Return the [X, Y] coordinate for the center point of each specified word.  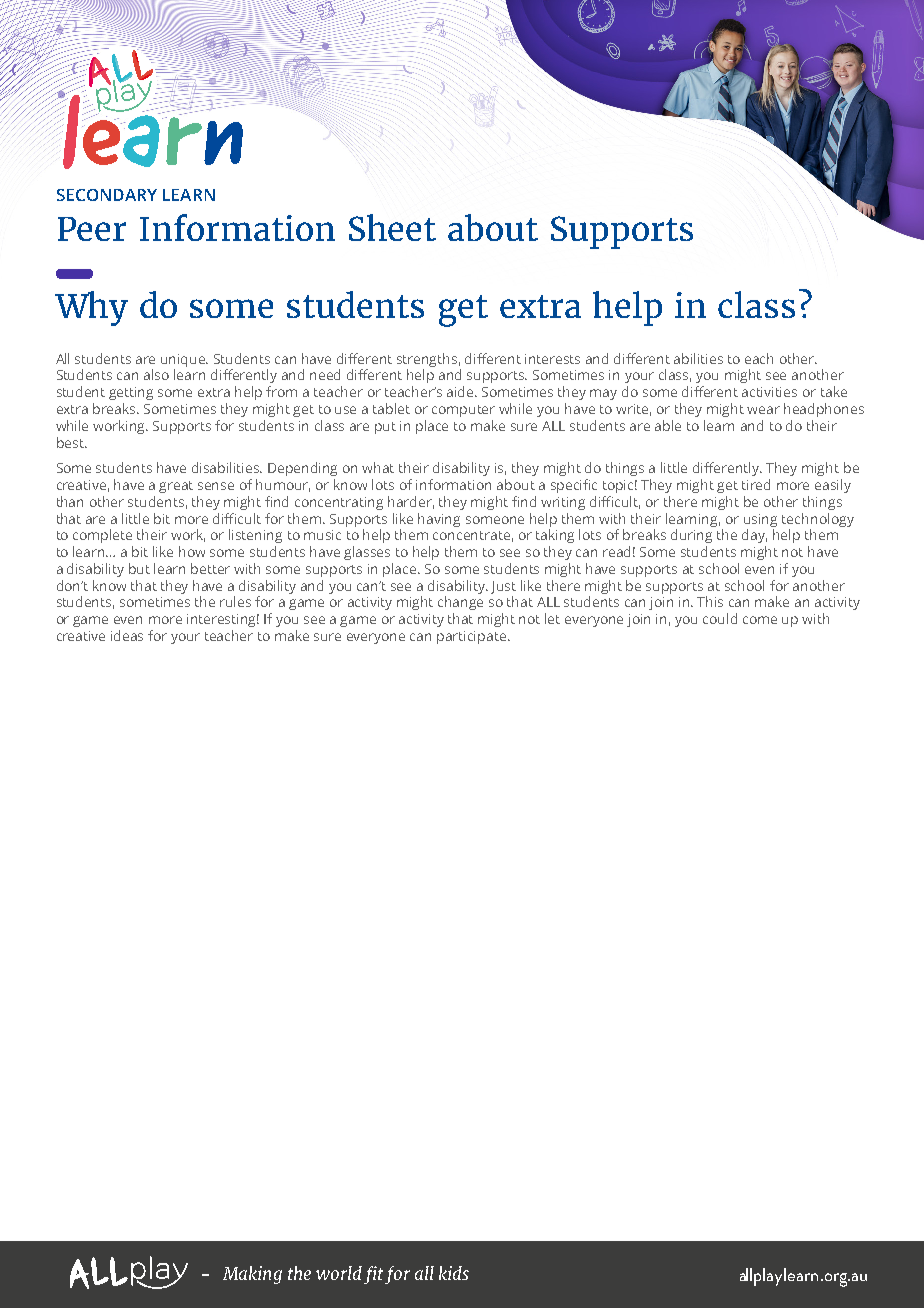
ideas [127, 635]
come [760, 620]
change [460, 603]
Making [252, 1275]
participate [473, 637]
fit [373, 1275]
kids [454, 1273]
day [754, 536]
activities [769, 392]
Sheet [392, 227]
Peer [92, 229]
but [139, 568]
